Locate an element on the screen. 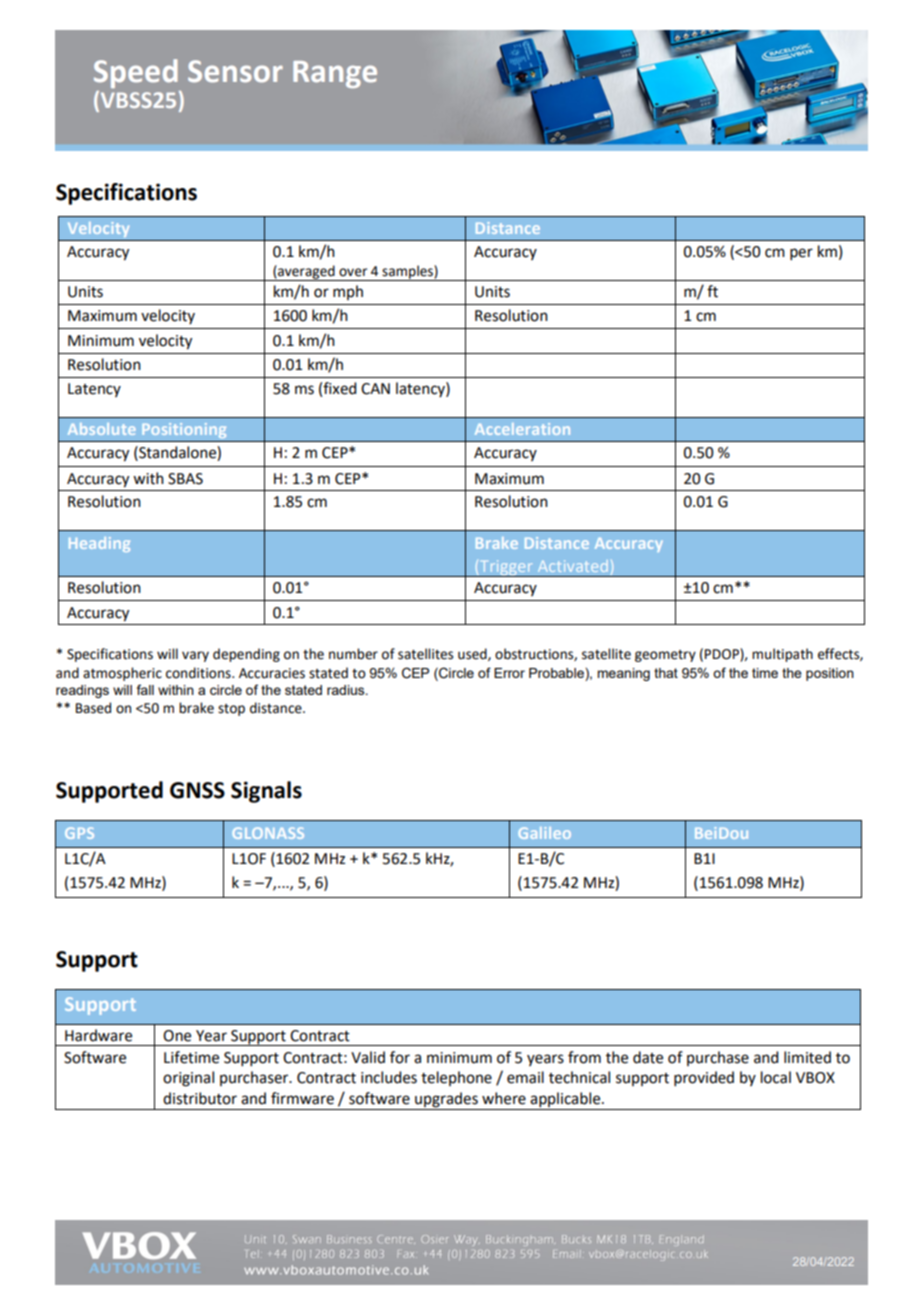 This screenshot has width=924, height=1307. Range is located at coordinates (335, 74).
